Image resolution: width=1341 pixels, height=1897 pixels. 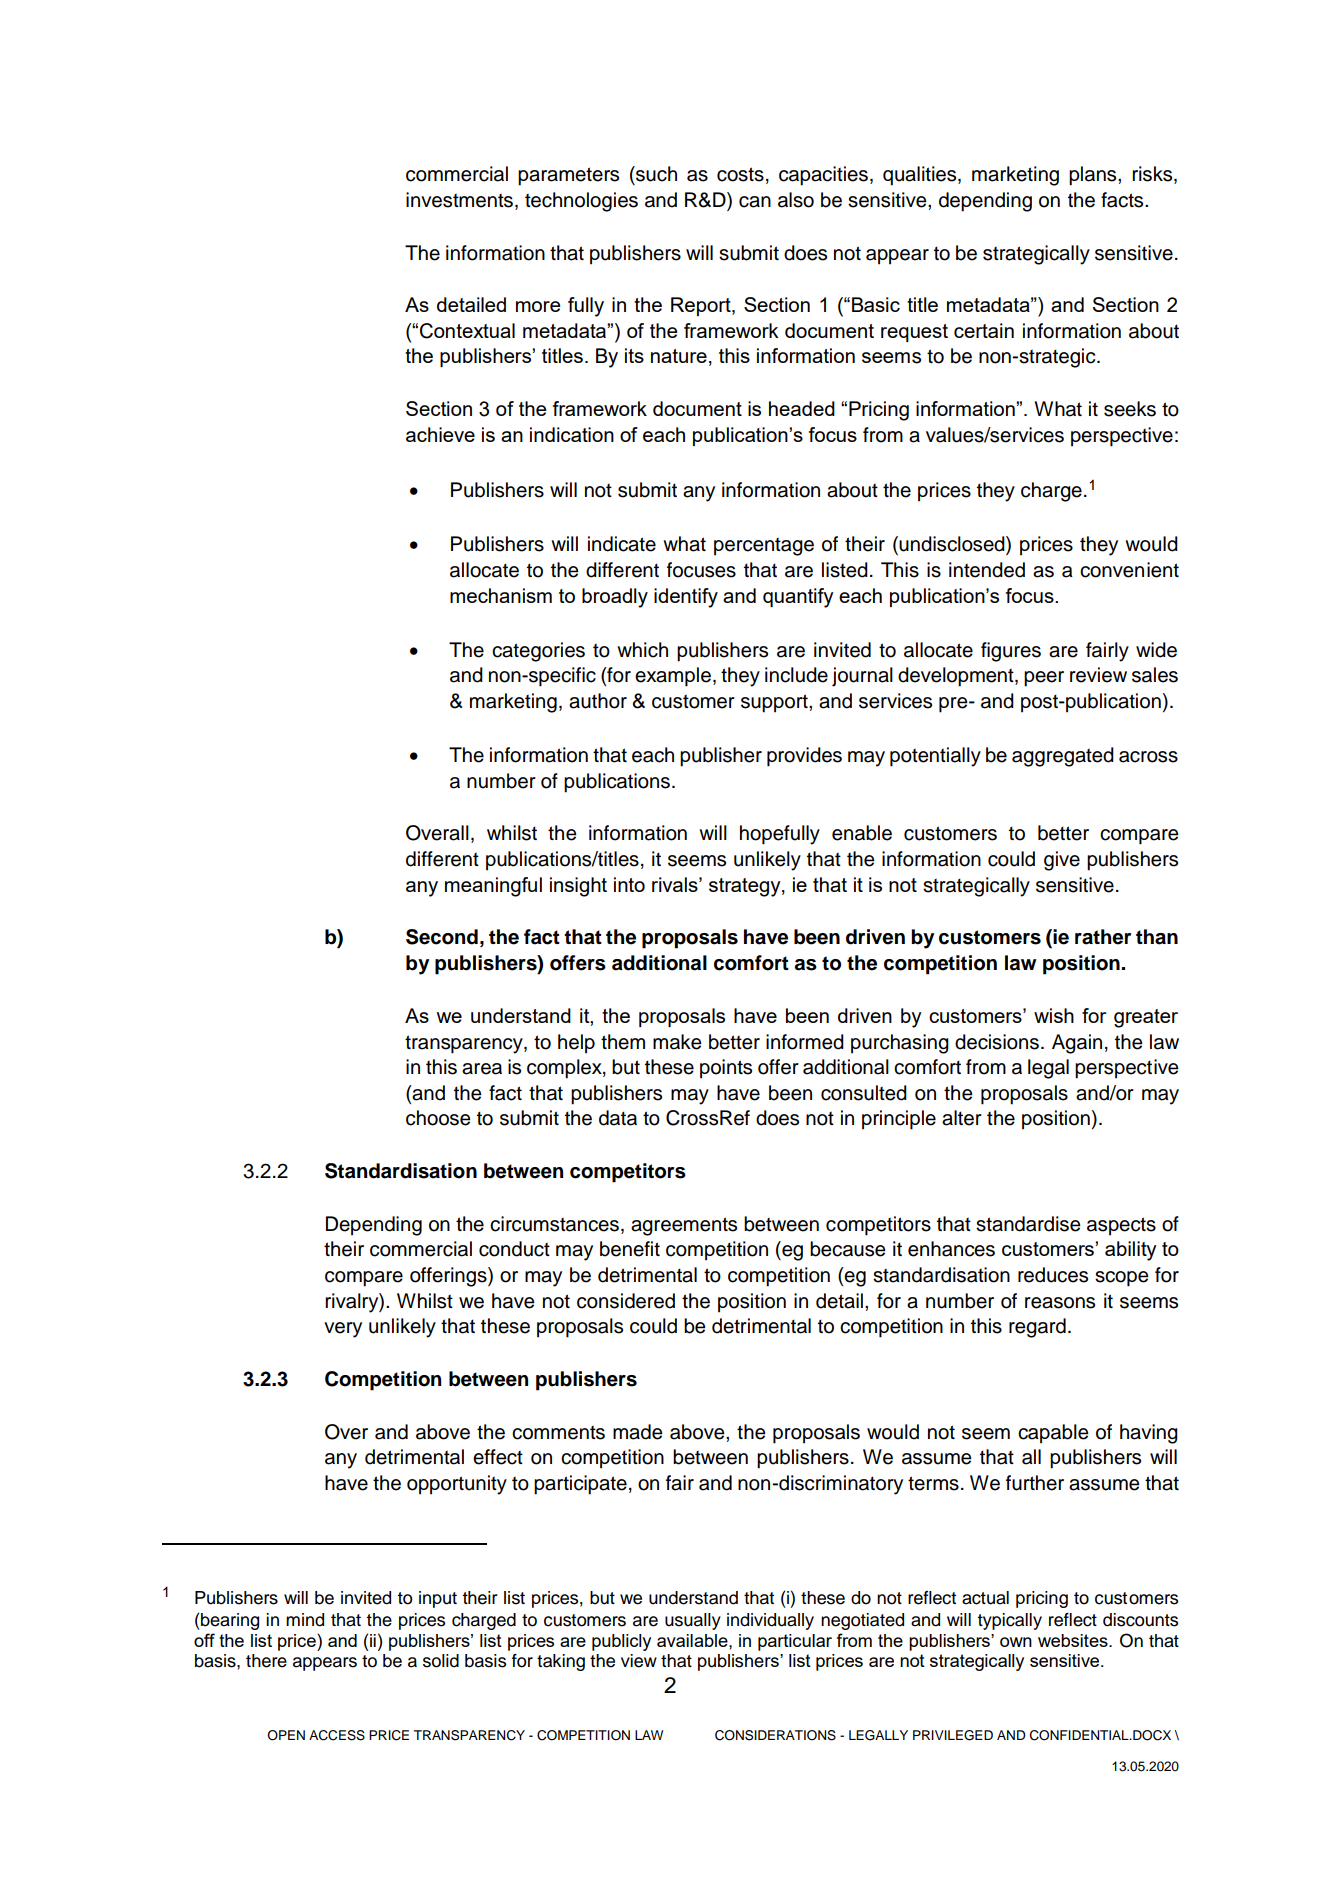 What do you see at coordinates (755, 202) in the image?
I see `can` at bounding box center [755, 202].
